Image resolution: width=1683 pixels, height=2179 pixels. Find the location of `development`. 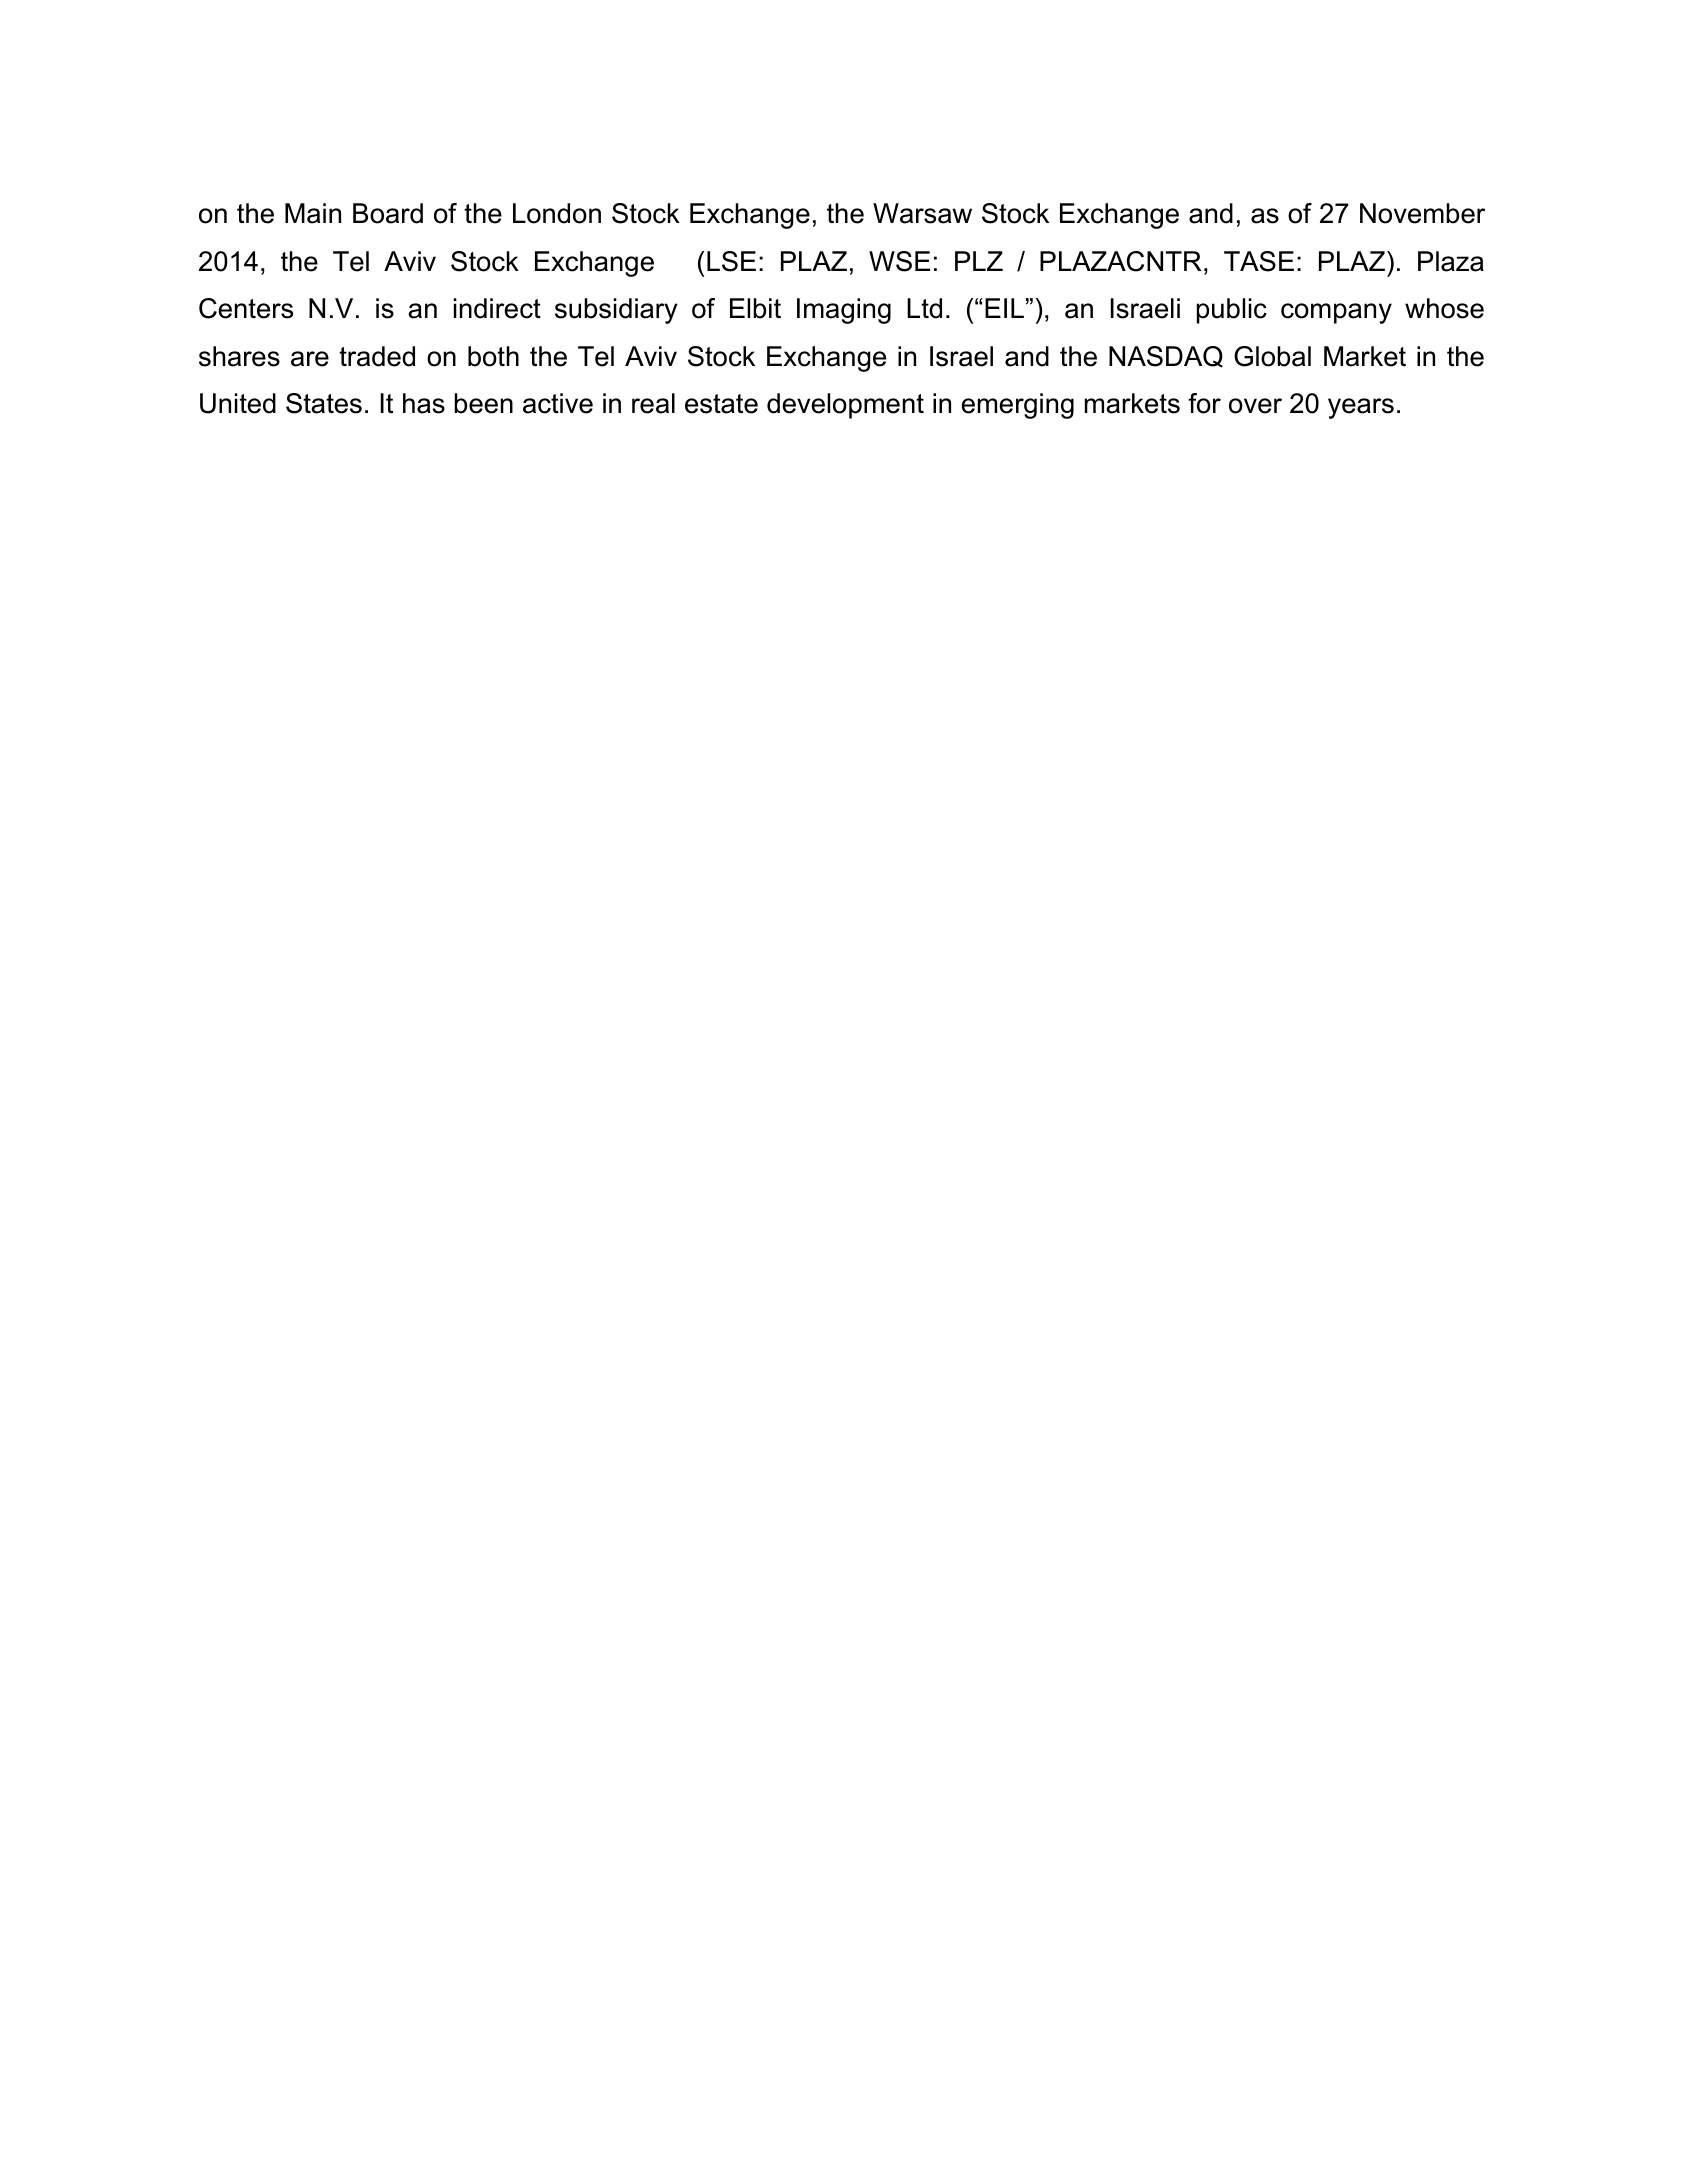

development is located at coordinates (845, 406).
